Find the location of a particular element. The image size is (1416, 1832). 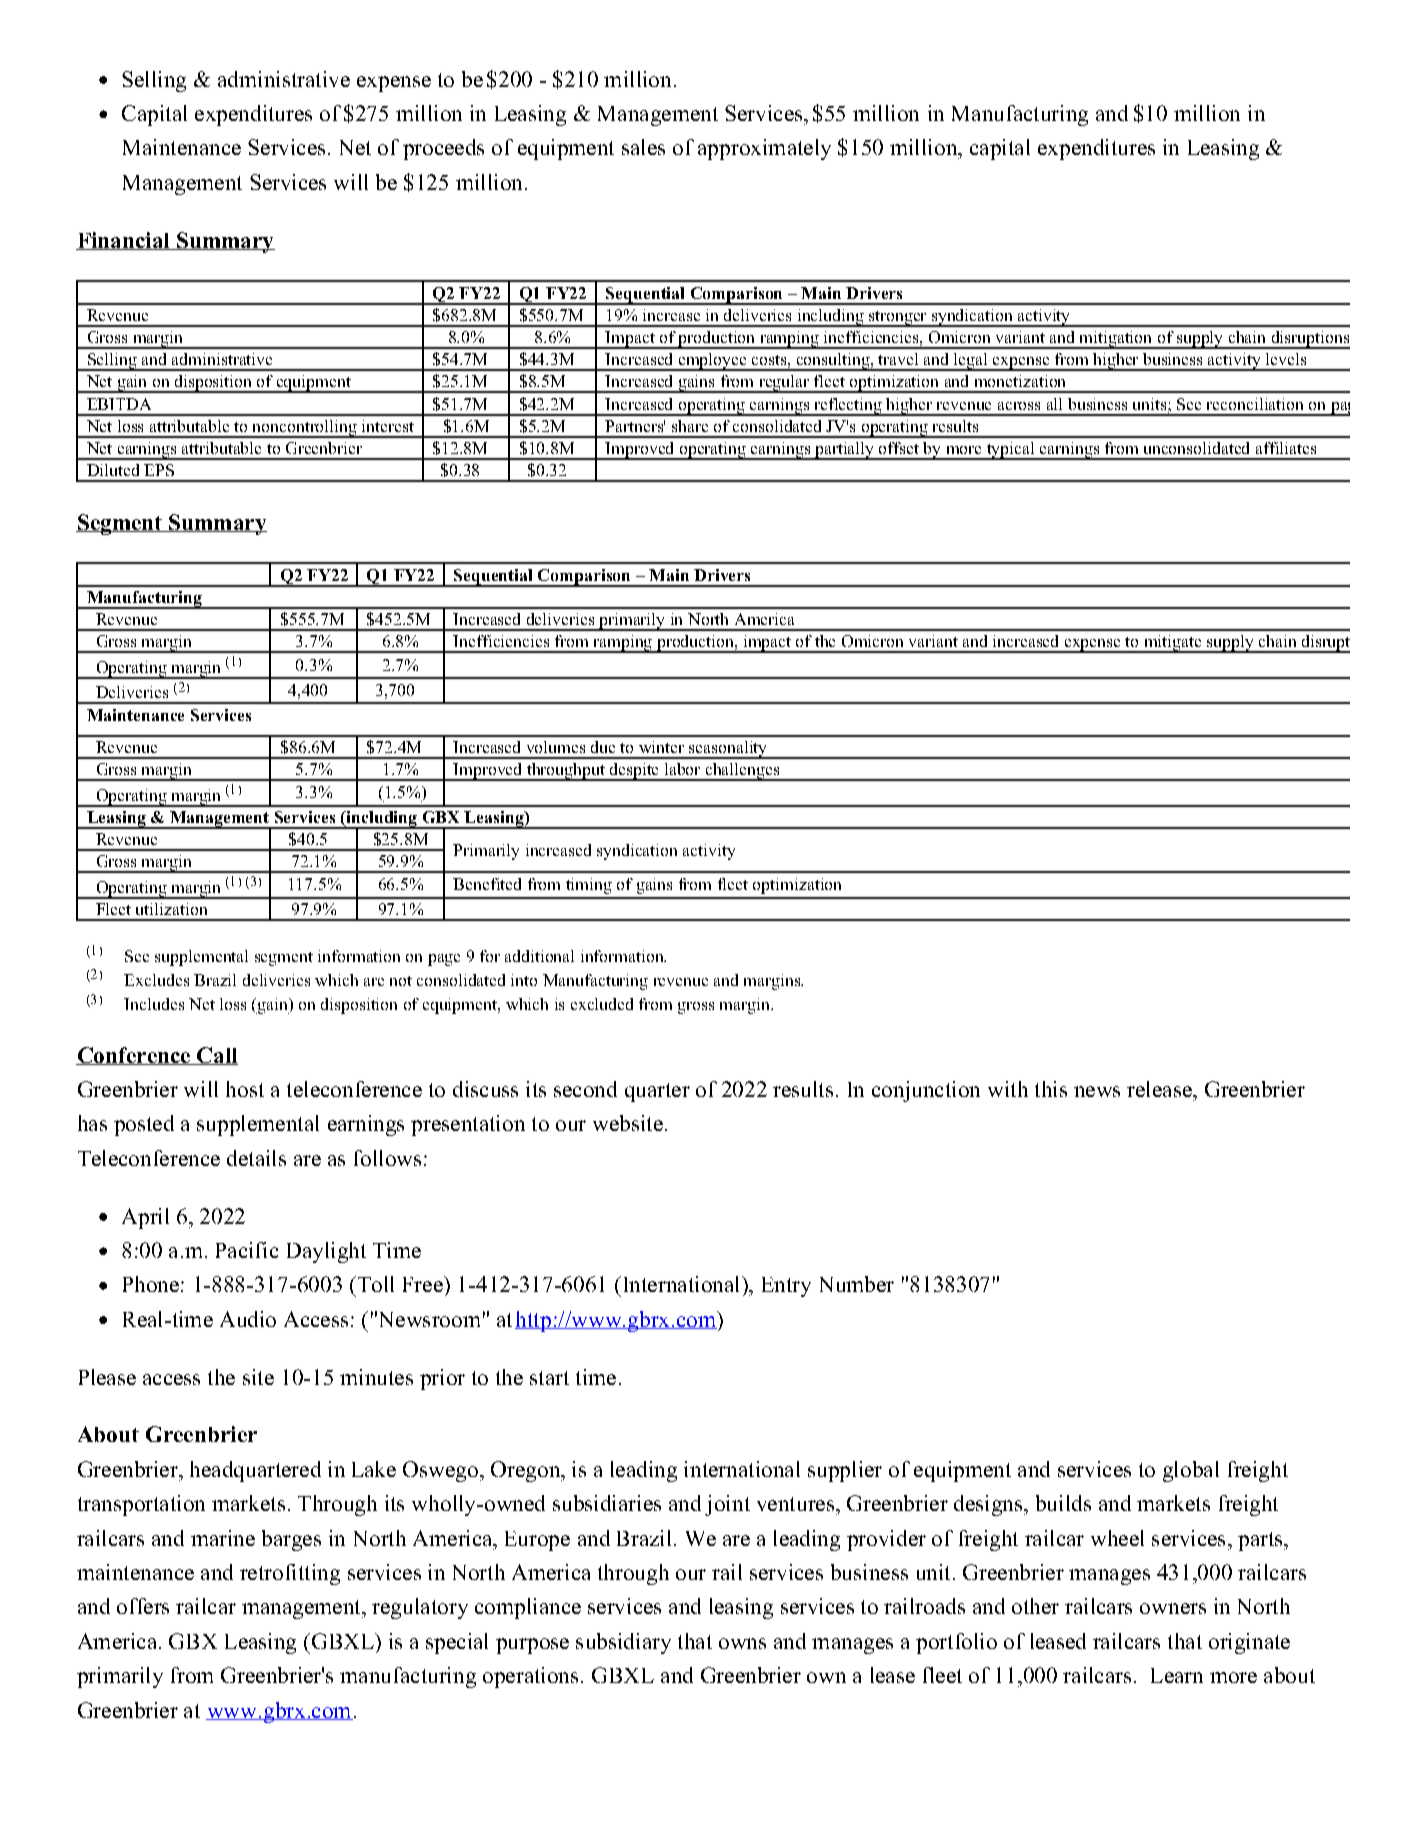

additional is located at coordinates (539, 956).
